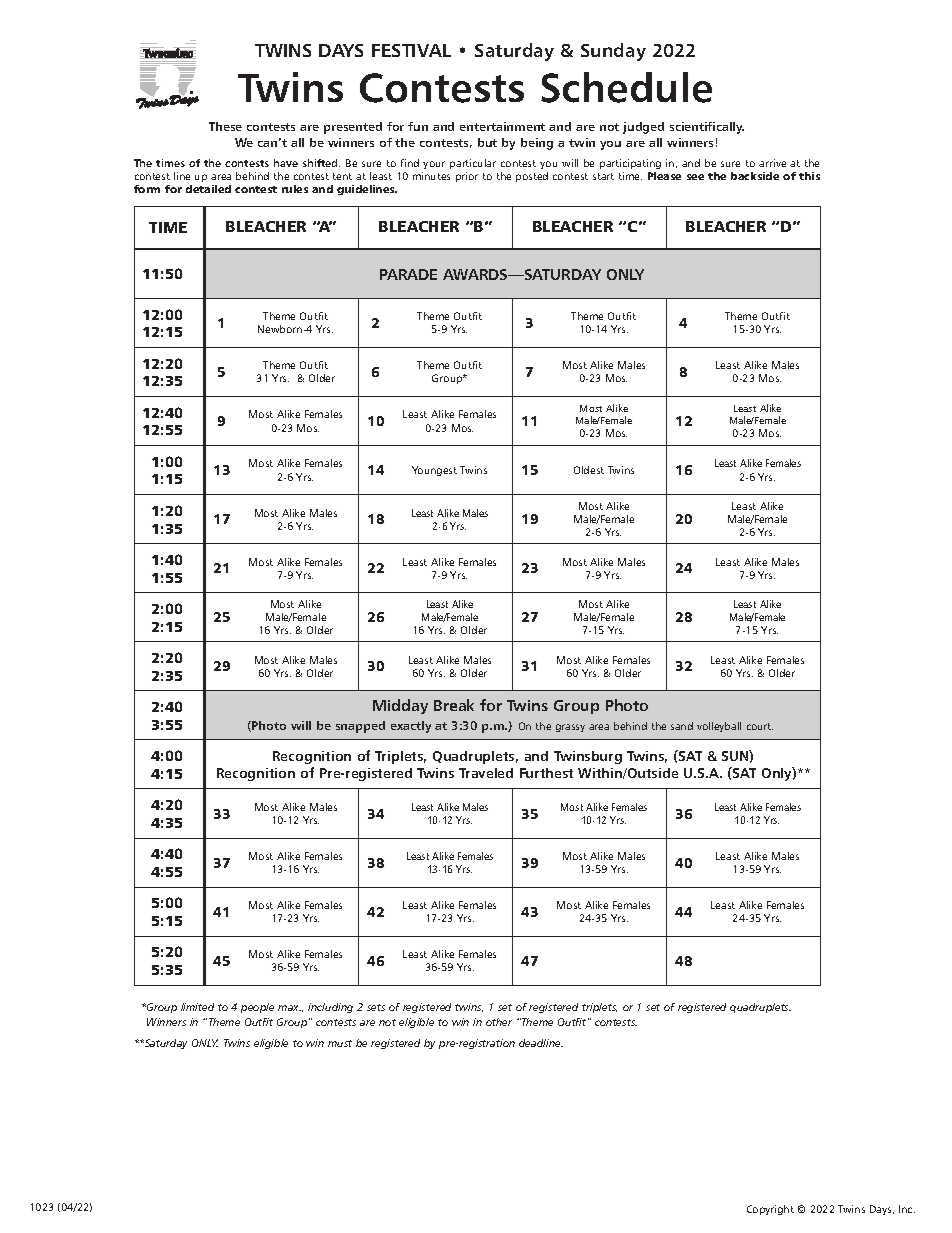  What do you see at coordinates (360, 727) in the screenshot?
I see `snapped` at bounding box center [360, 727].
